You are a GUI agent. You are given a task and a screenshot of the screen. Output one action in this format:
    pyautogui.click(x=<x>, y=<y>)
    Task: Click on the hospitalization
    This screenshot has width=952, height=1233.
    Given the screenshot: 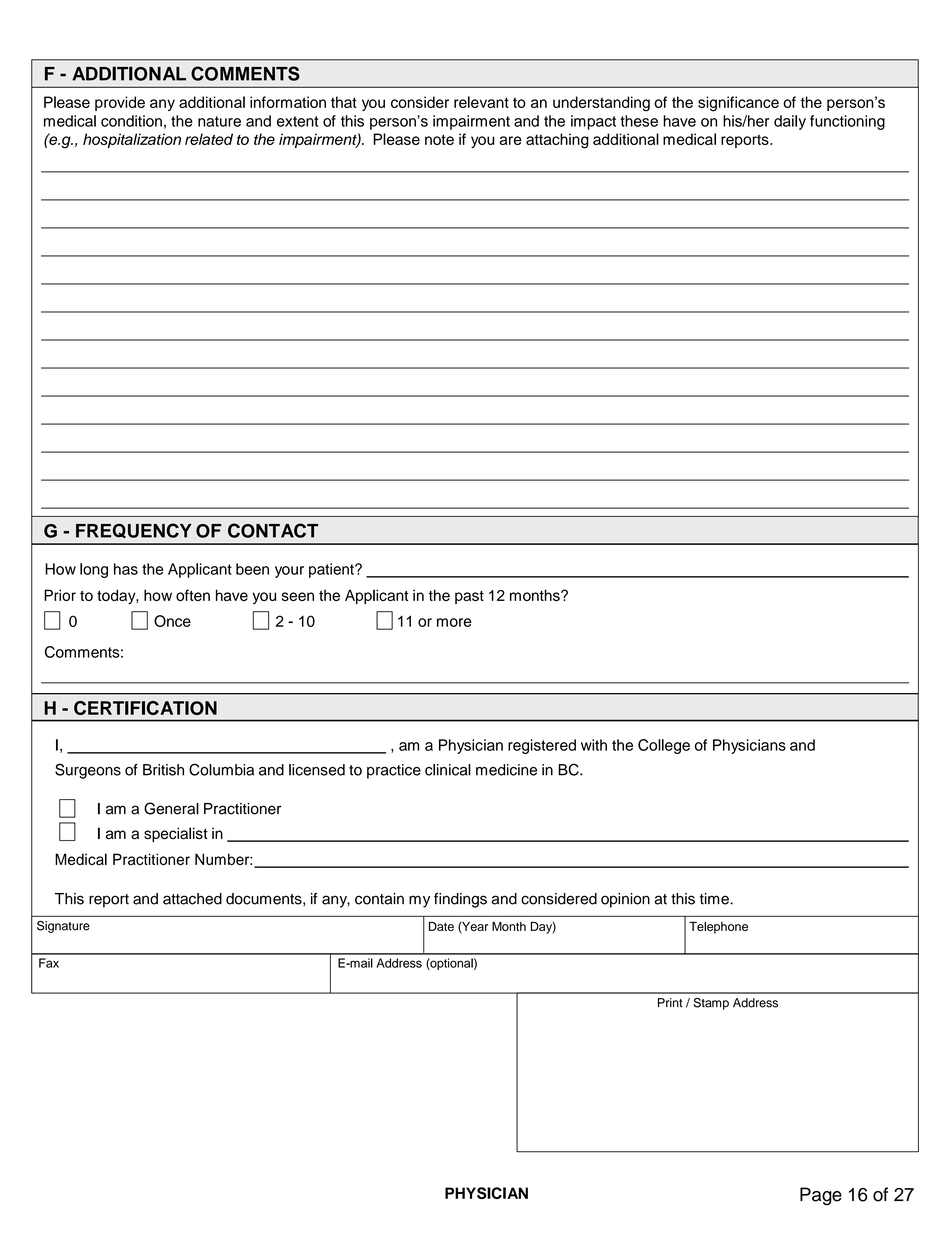 What is the action you would take?
    pyautogui.click(x=132, y=140)
